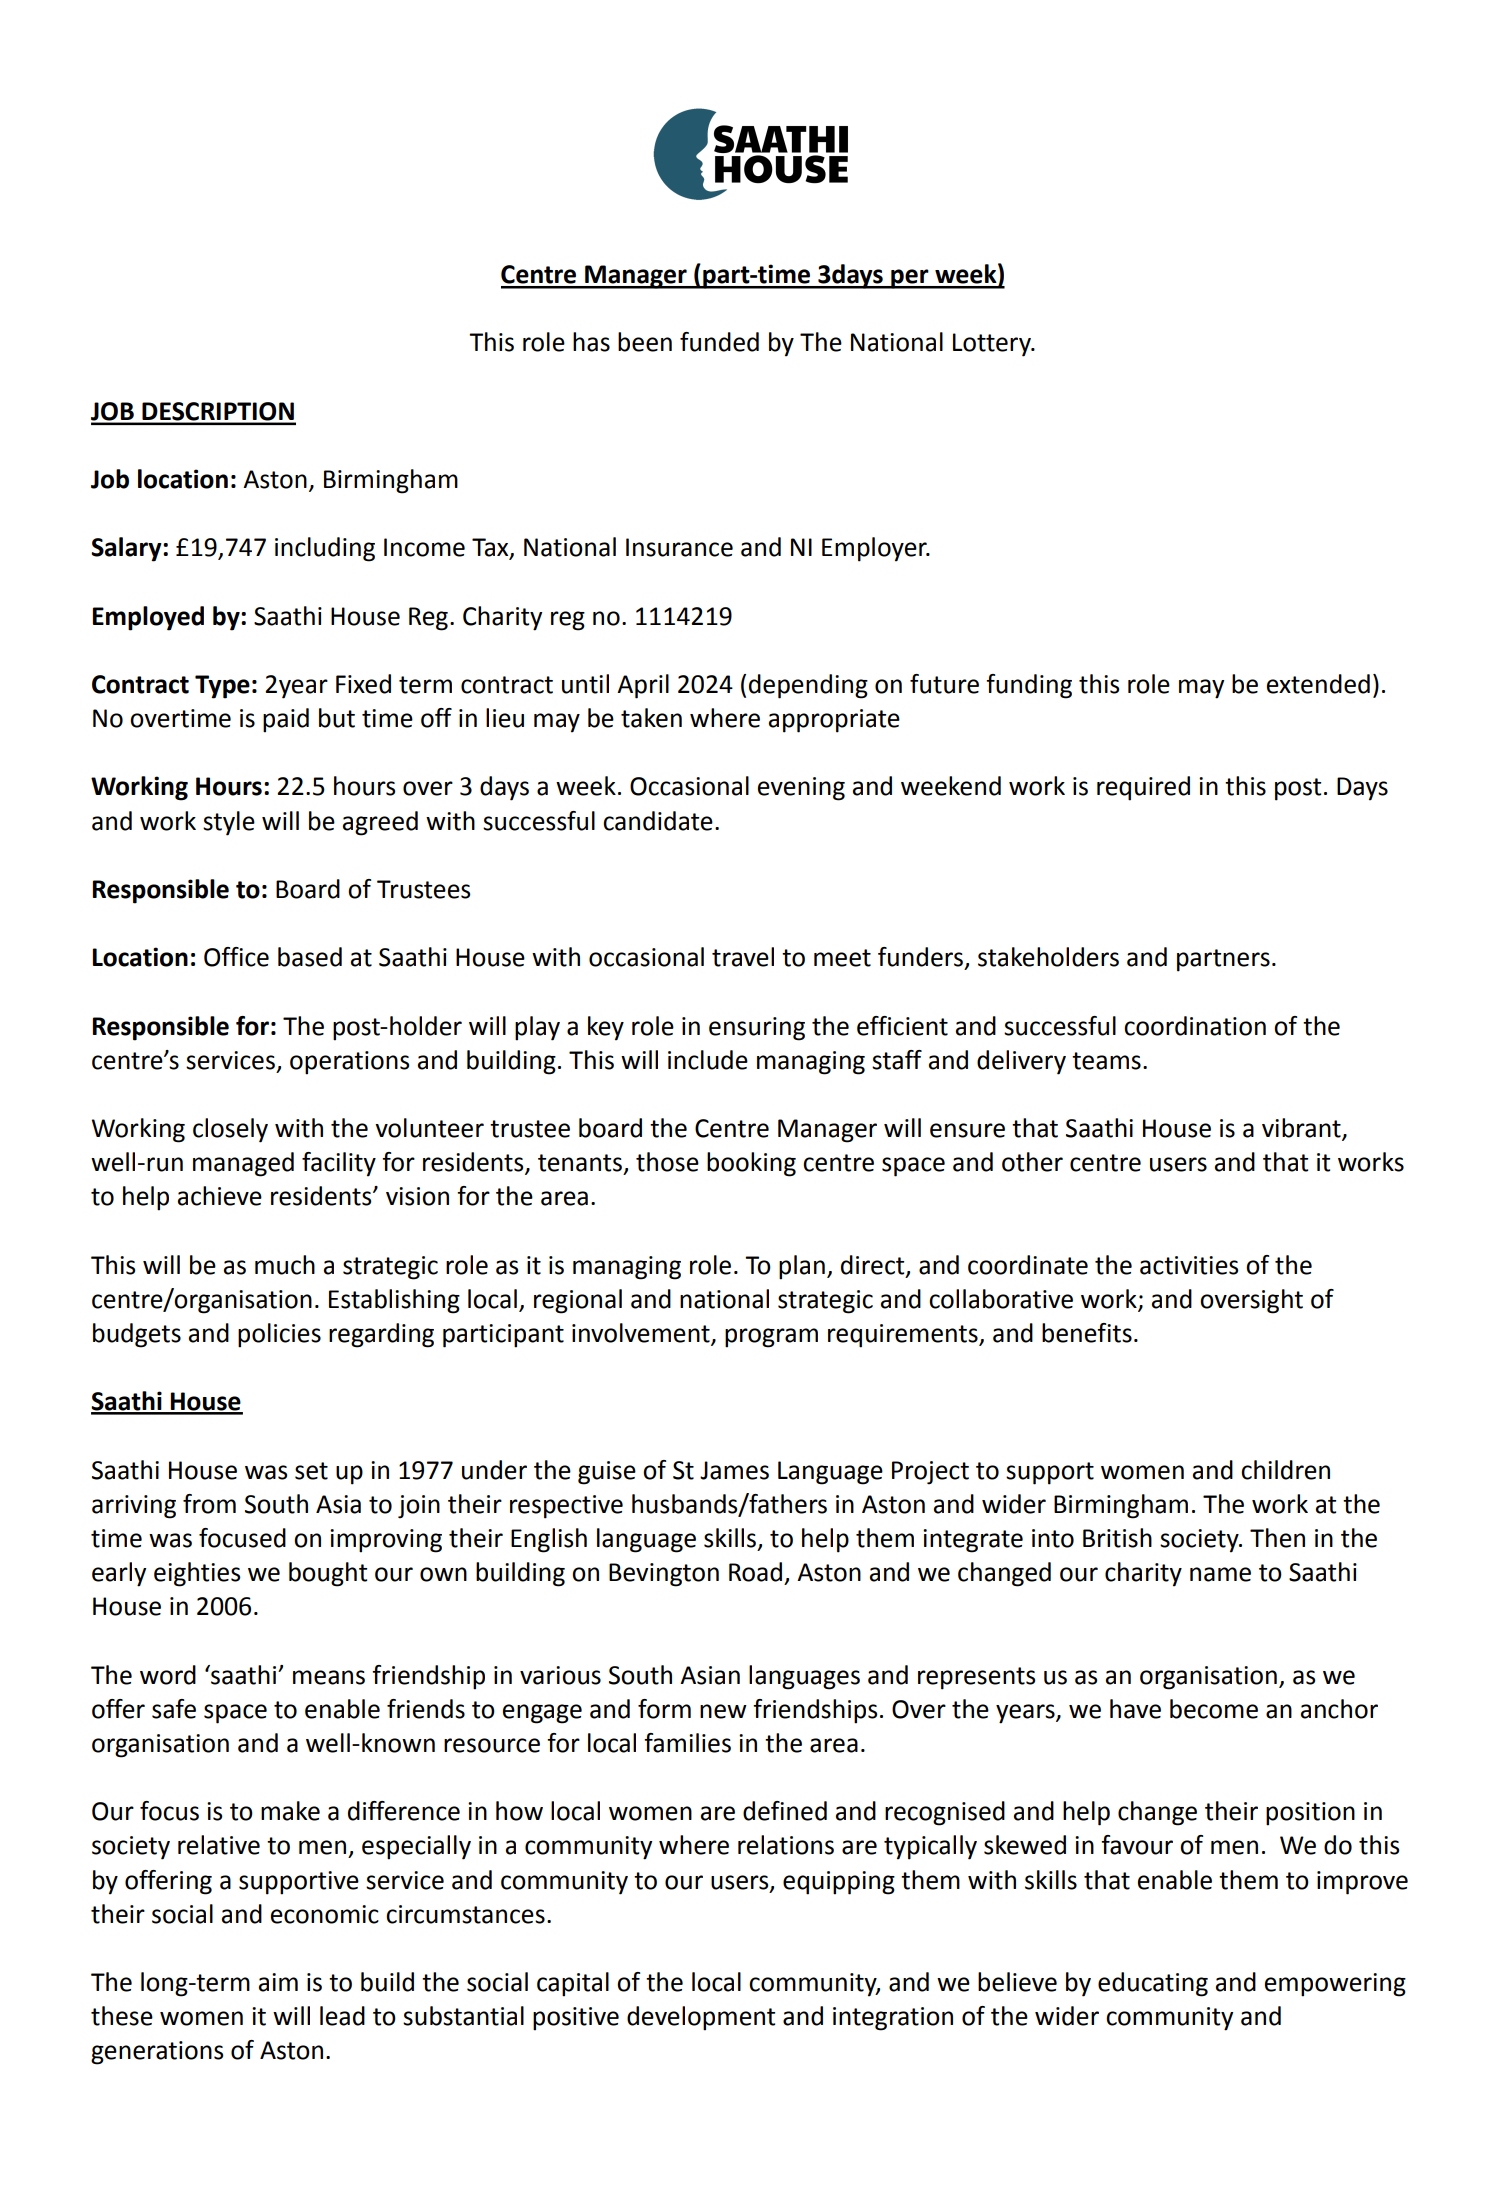 This document has height=2194, width=1508. What do you see at coordinates (278, 1982) in the document?
I see `aim` at bounding box center [278, 1982].
